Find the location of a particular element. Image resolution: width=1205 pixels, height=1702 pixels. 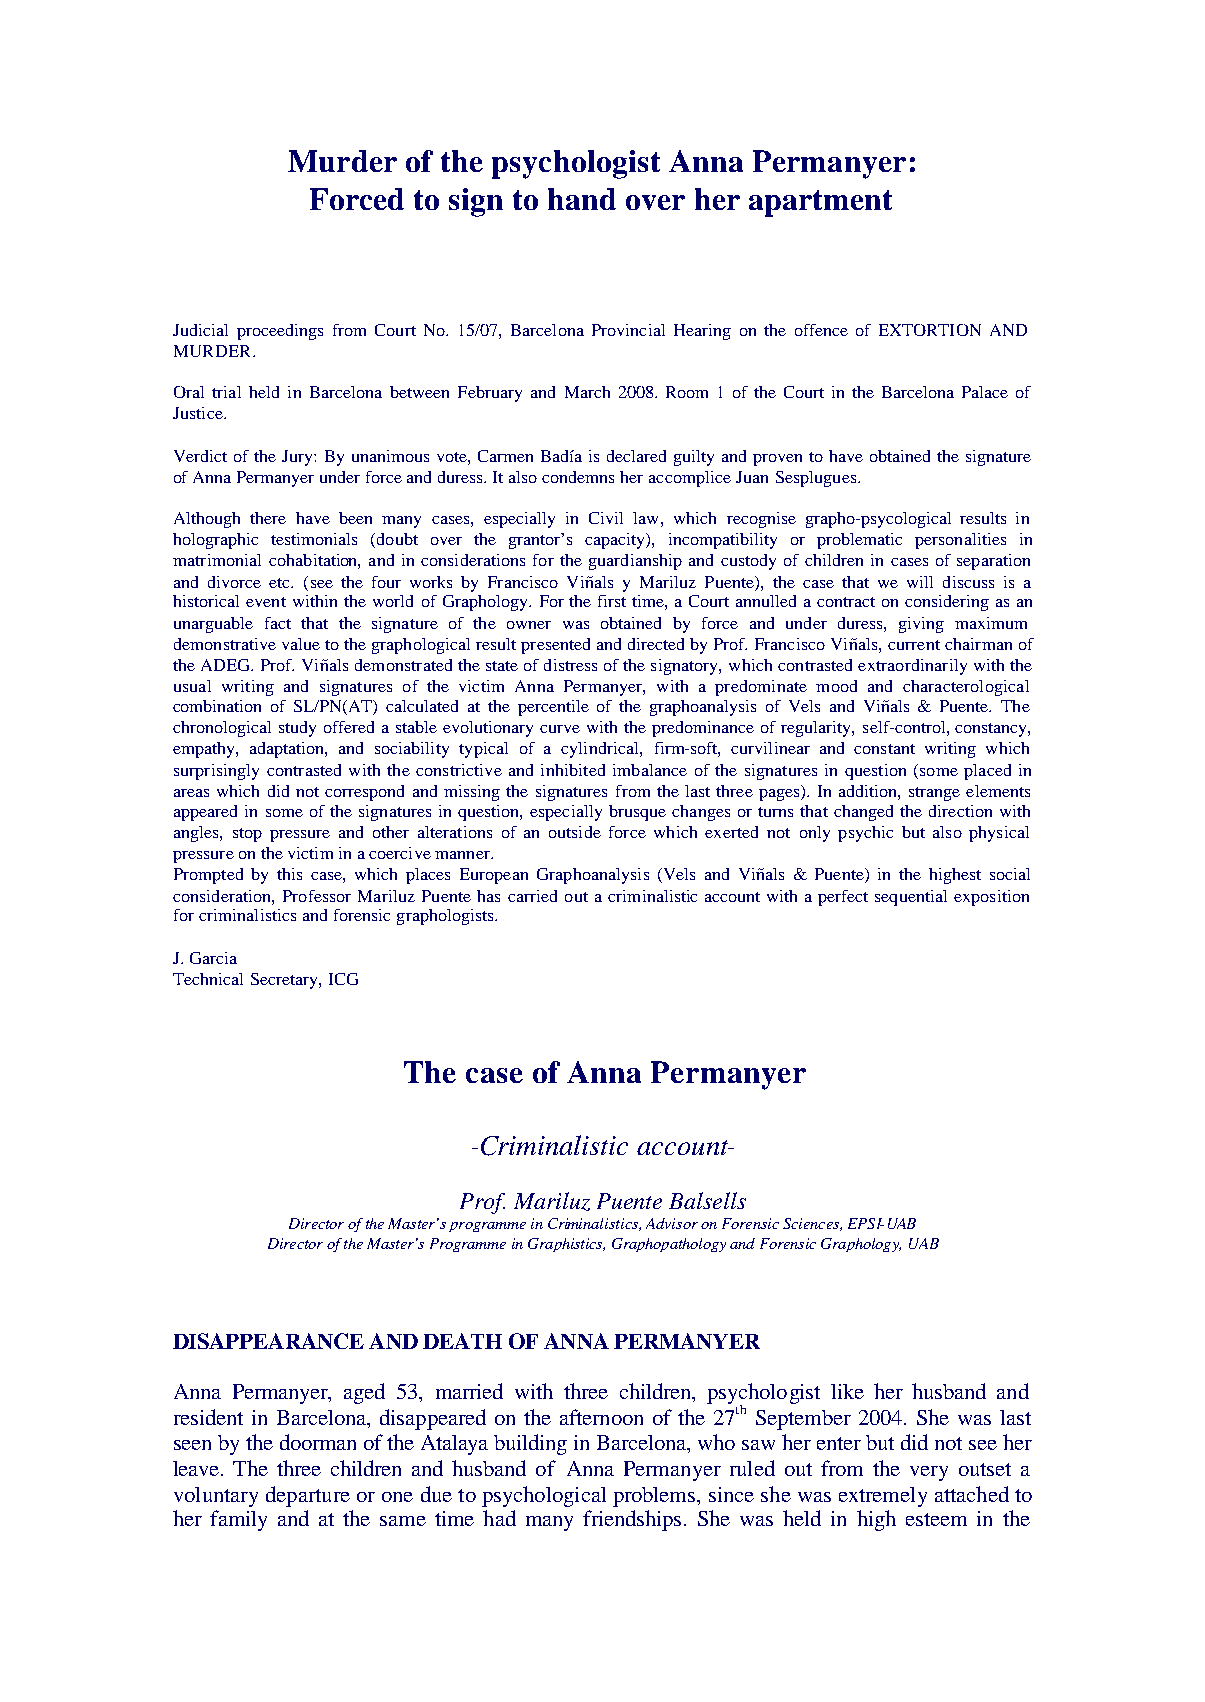

friendships is located at coordinates (632, 1520).
